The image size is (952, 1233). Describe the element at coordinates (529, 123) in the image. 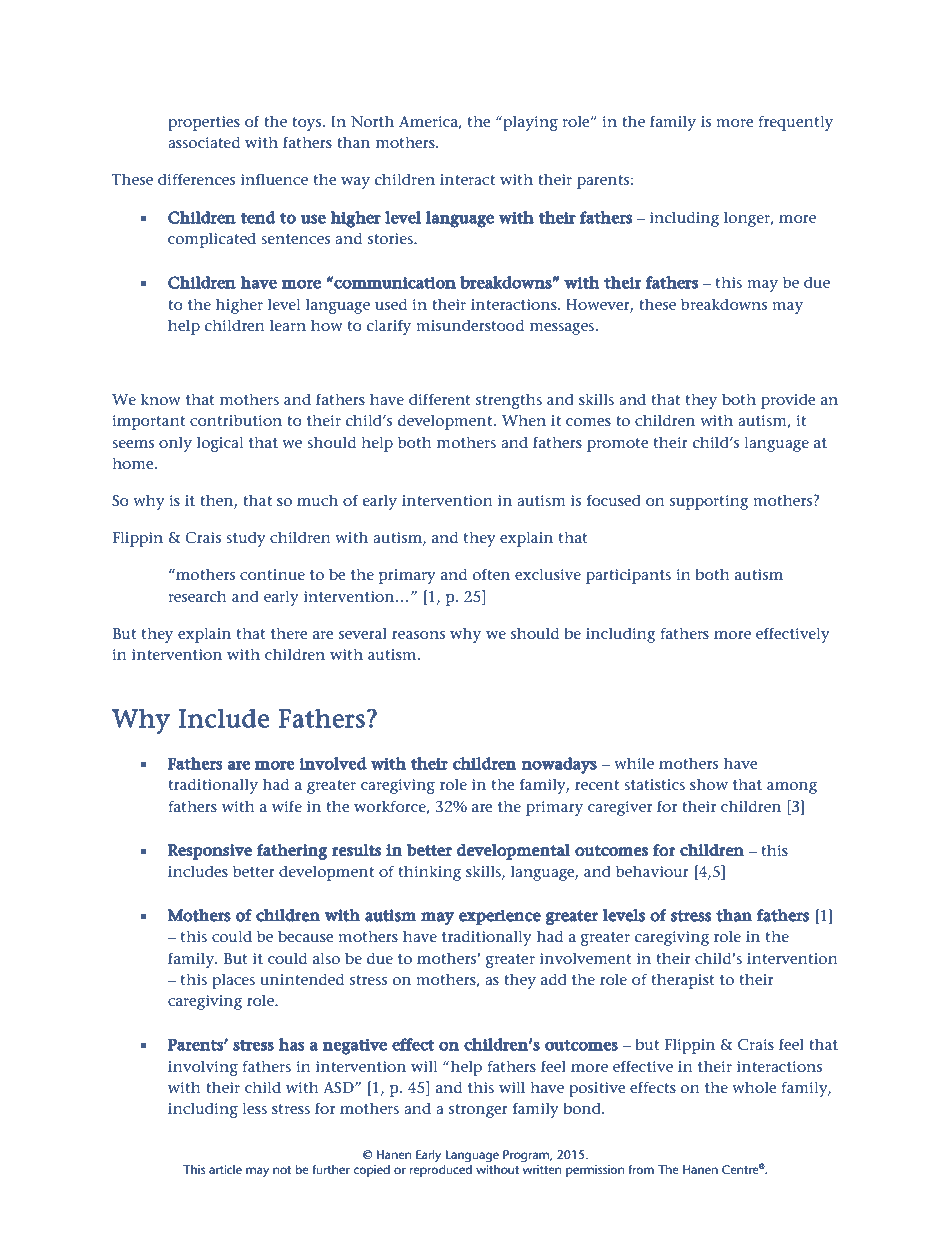

I see `playing` at that location.
